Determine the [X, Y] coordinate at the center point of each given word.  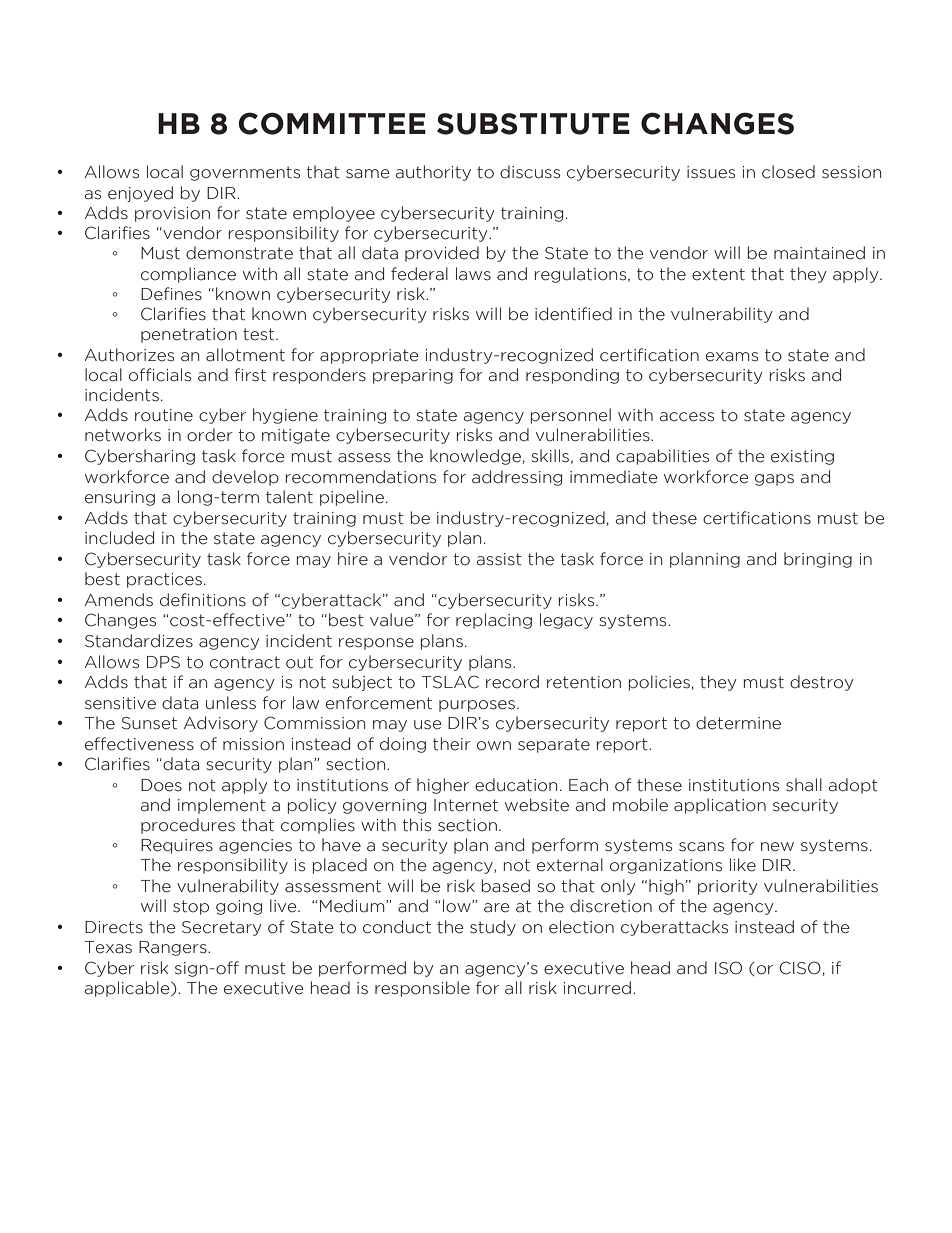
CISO [801, 968]
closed [788, 172]
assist [499, 559]
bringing [818, 560]
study [493, 928]
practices [164, 580]
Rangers [174, 948]
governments [245, 173]
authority [433, 173]
